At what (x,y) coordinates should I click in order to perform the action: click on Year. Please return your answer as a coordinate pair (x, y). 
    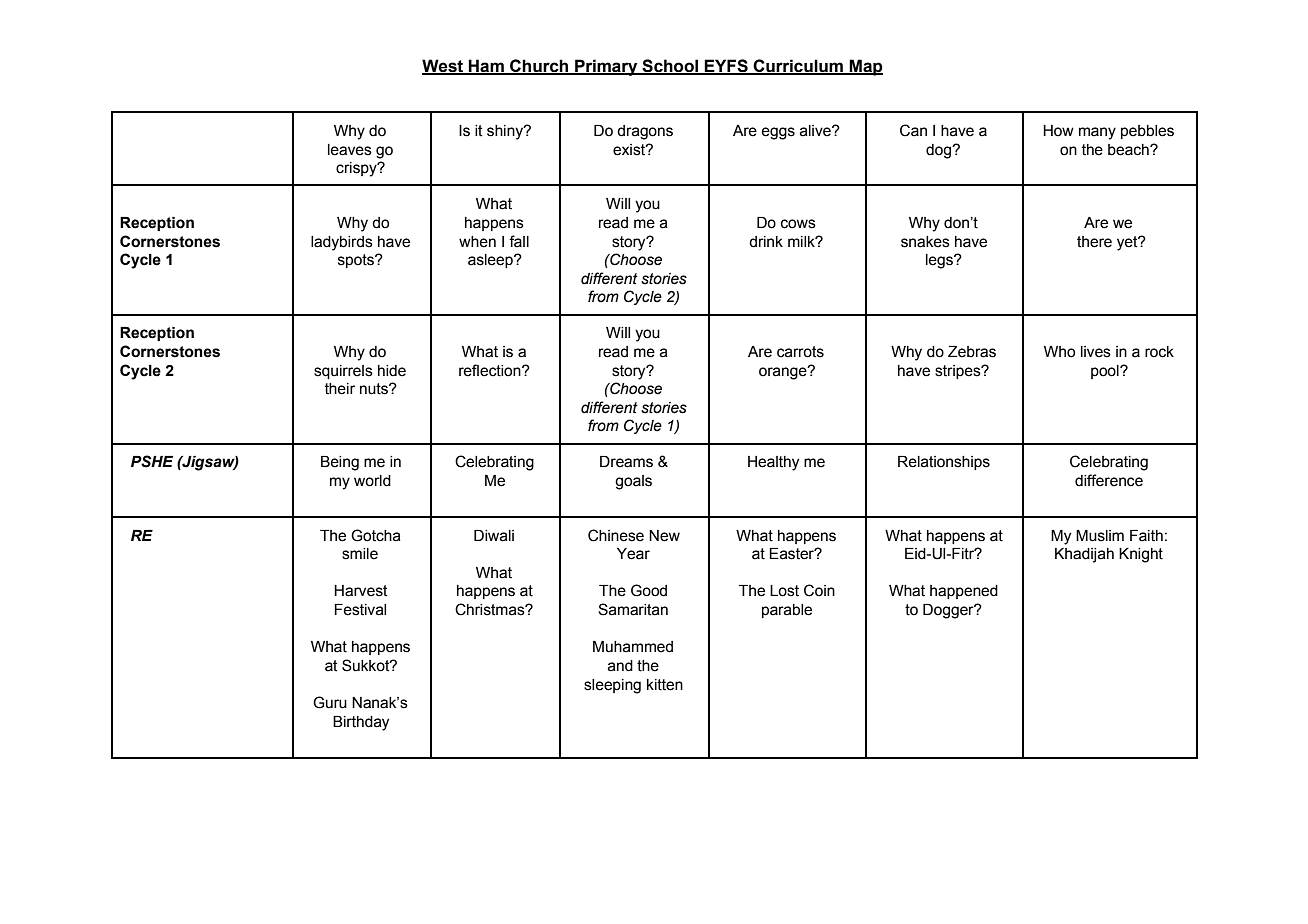
    Looking at the image, I should click on (633, 554).
